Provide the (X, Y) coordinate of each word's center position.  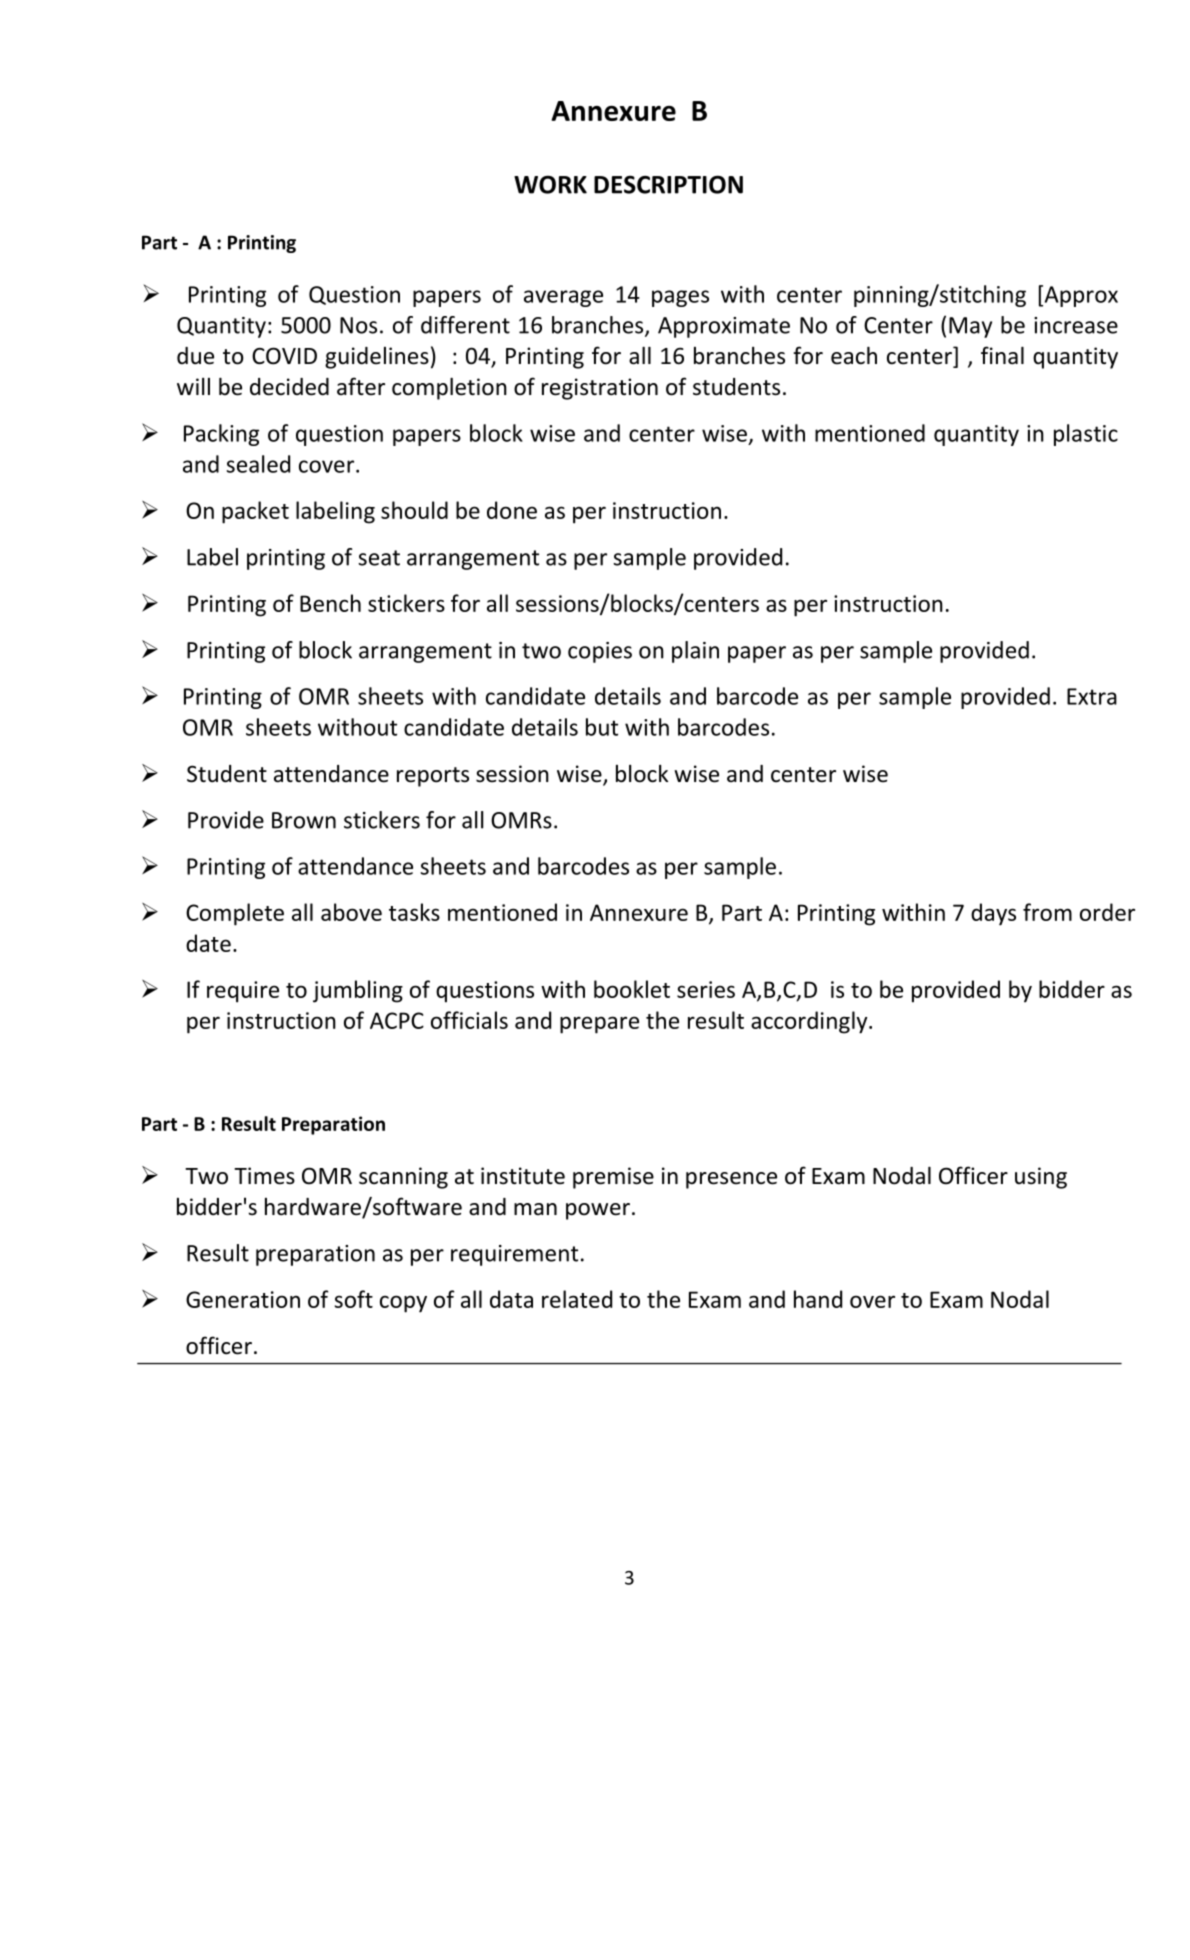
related (577, 1299)
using (1041, 1178)
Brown (304, 820)
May (970, 327)
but (602, 727)
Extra (1092, 696)
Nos (358, 325)
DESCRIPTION (668, 184)
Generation (243, 1299)
